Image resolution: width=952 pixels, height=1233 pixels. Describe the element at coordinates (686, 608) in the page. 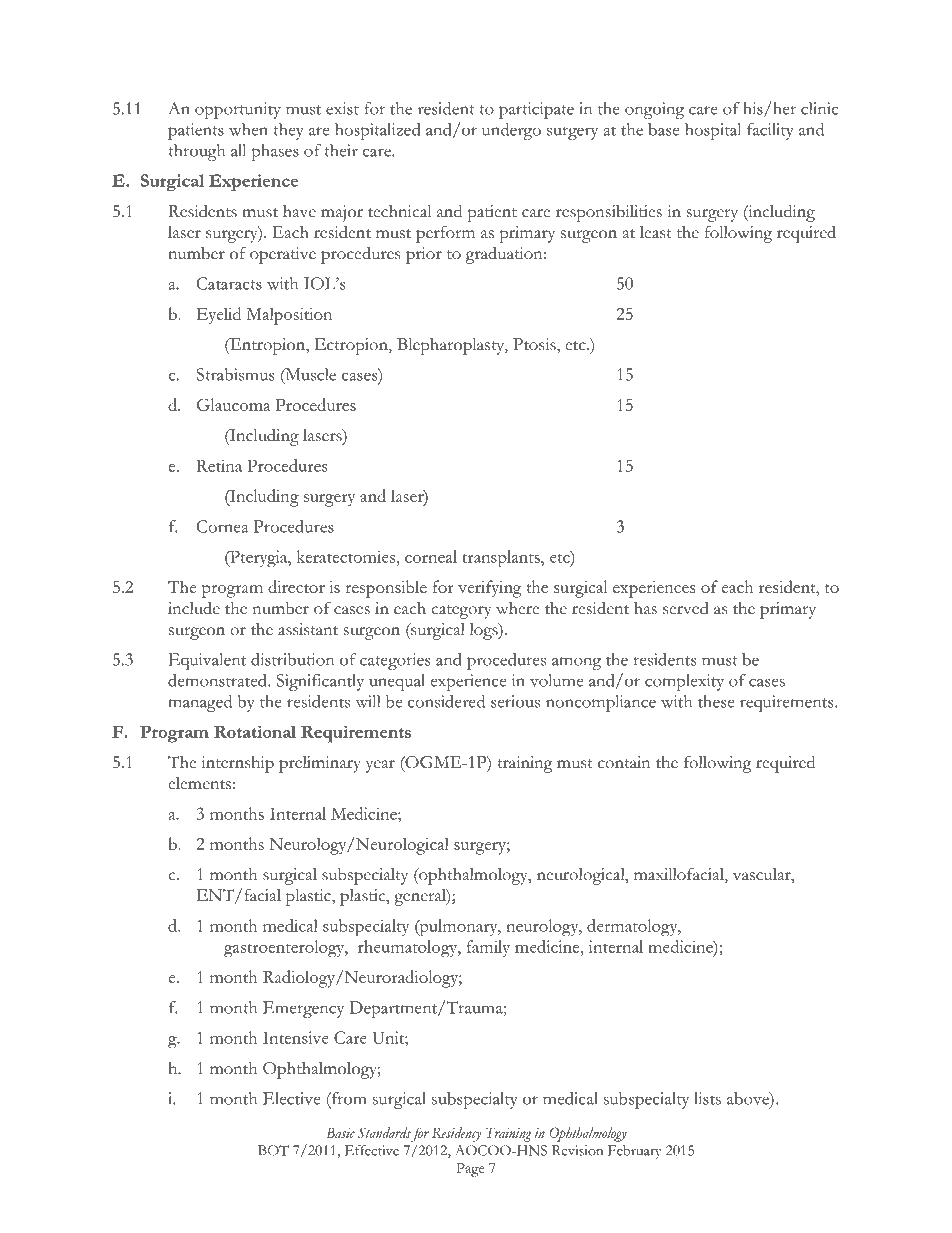

I see `served` at that location.
